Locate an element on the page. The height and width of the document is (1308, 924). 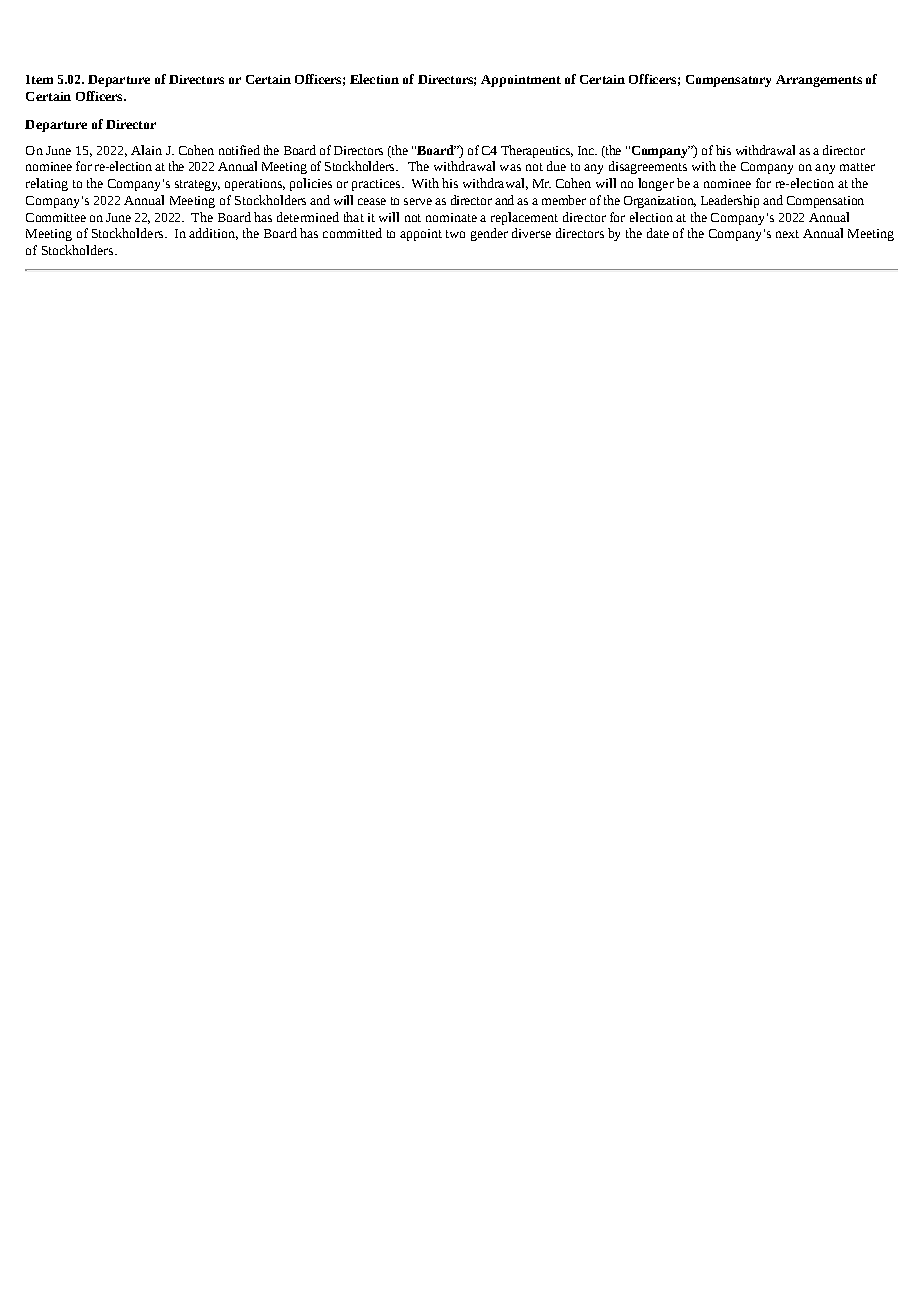
Item is located at coordinates (39, 79).
